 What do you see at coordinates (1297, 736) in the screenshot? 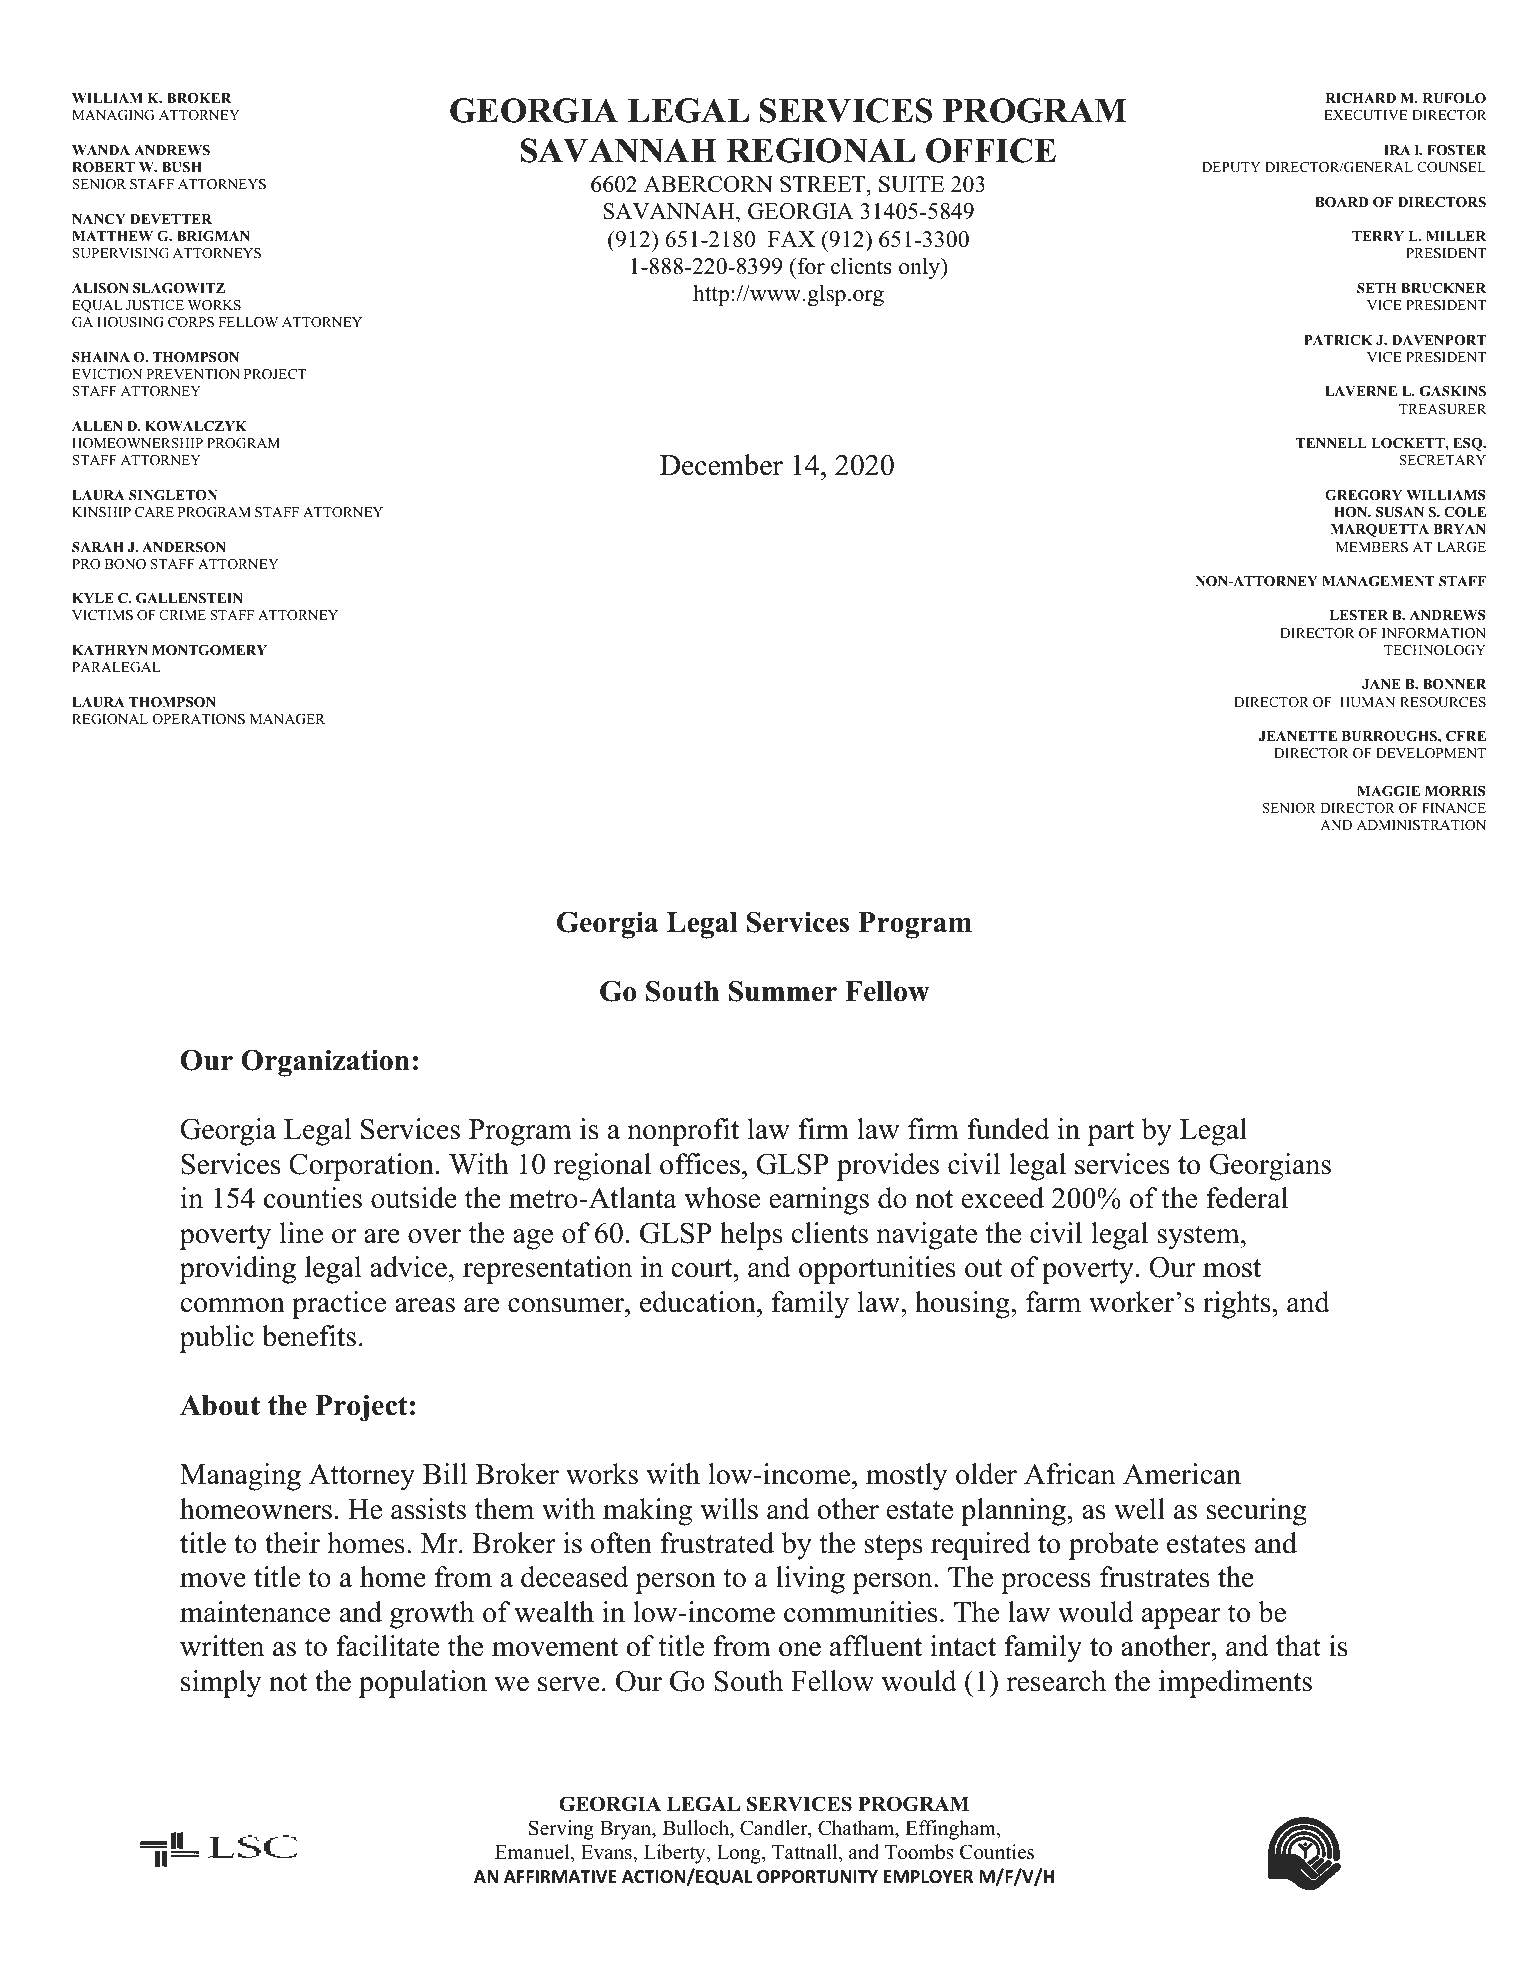
I see `JEANETTE` at bounding box center [1297, 736].
